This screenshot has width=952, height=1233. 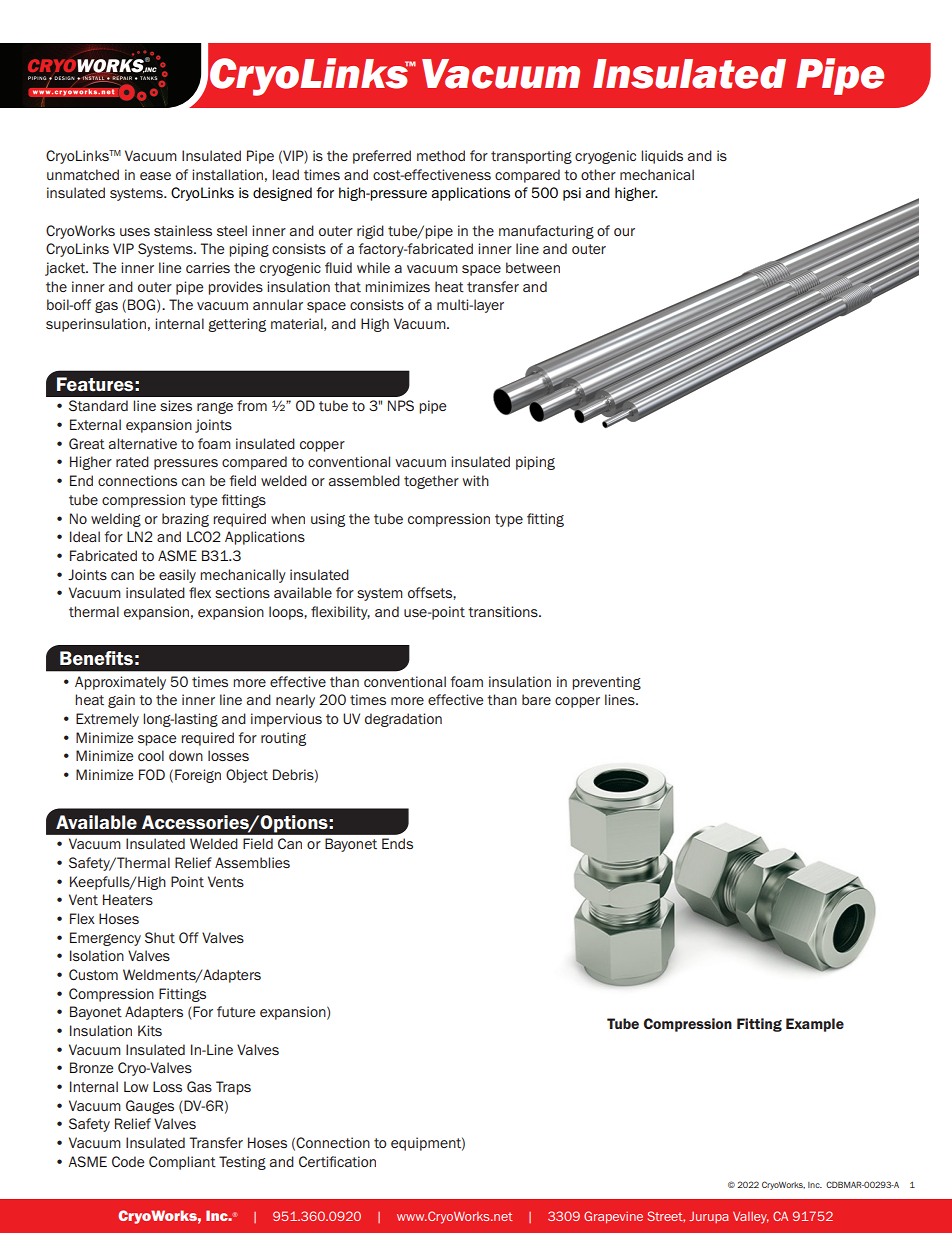 What do you see at coordinates (475, 480) in the screenshot?
I see `with` at bounding box center [475, 480].
